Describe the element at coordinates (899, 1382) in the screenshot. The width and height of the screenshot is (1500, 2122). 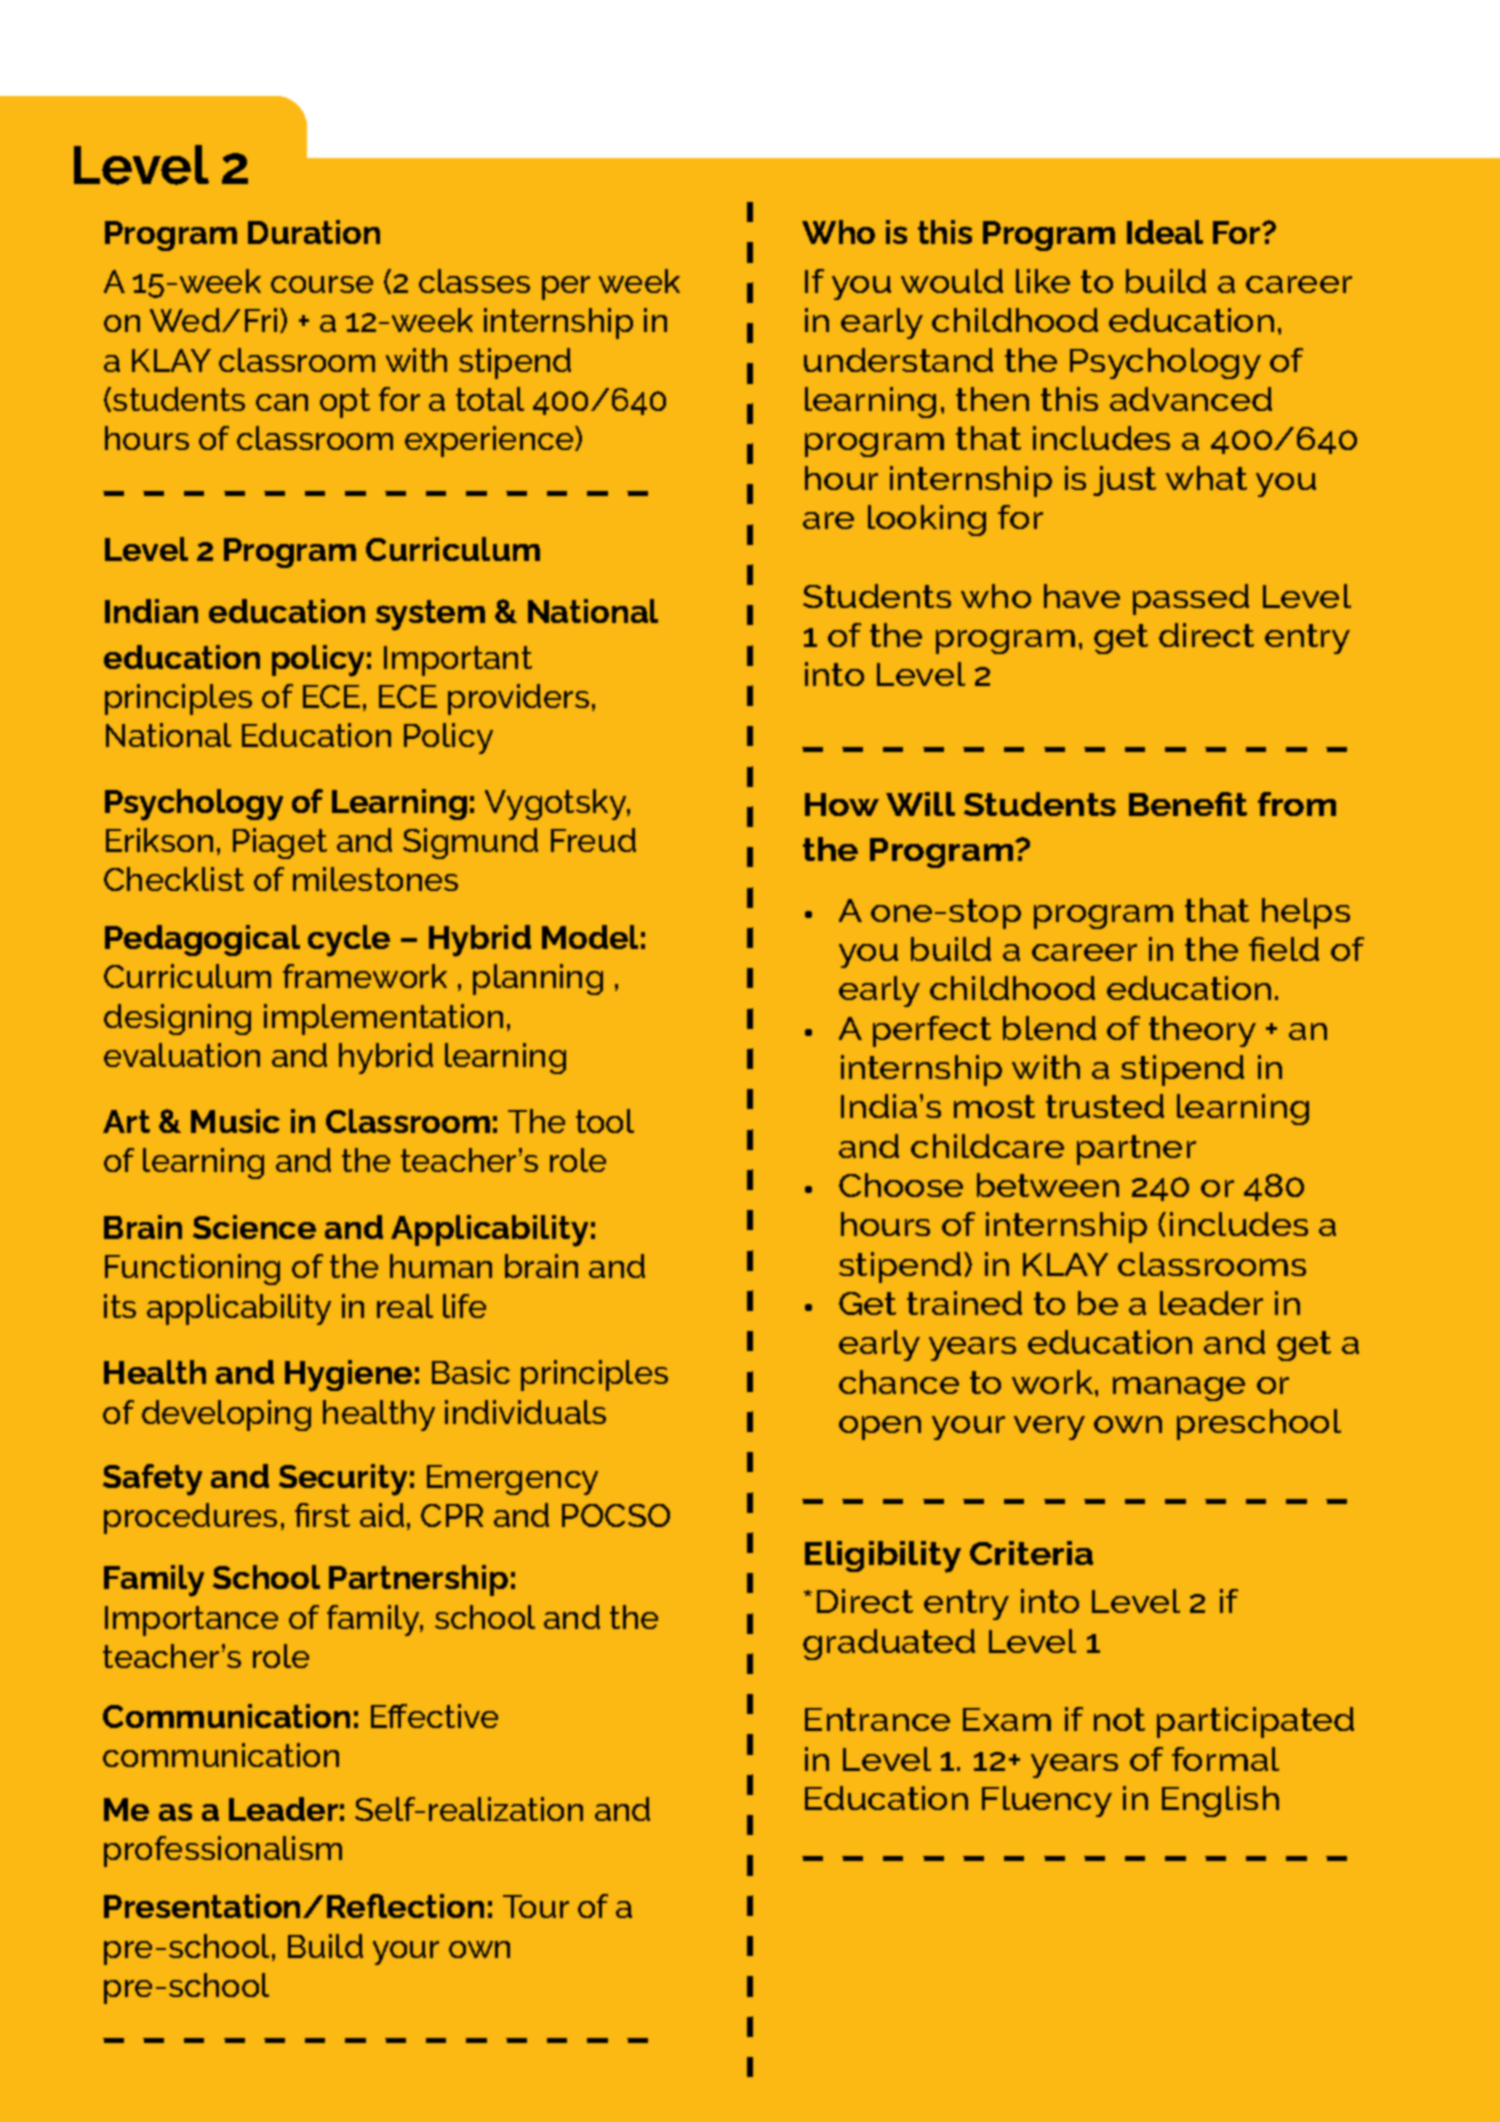
I see `chance` at that location.
